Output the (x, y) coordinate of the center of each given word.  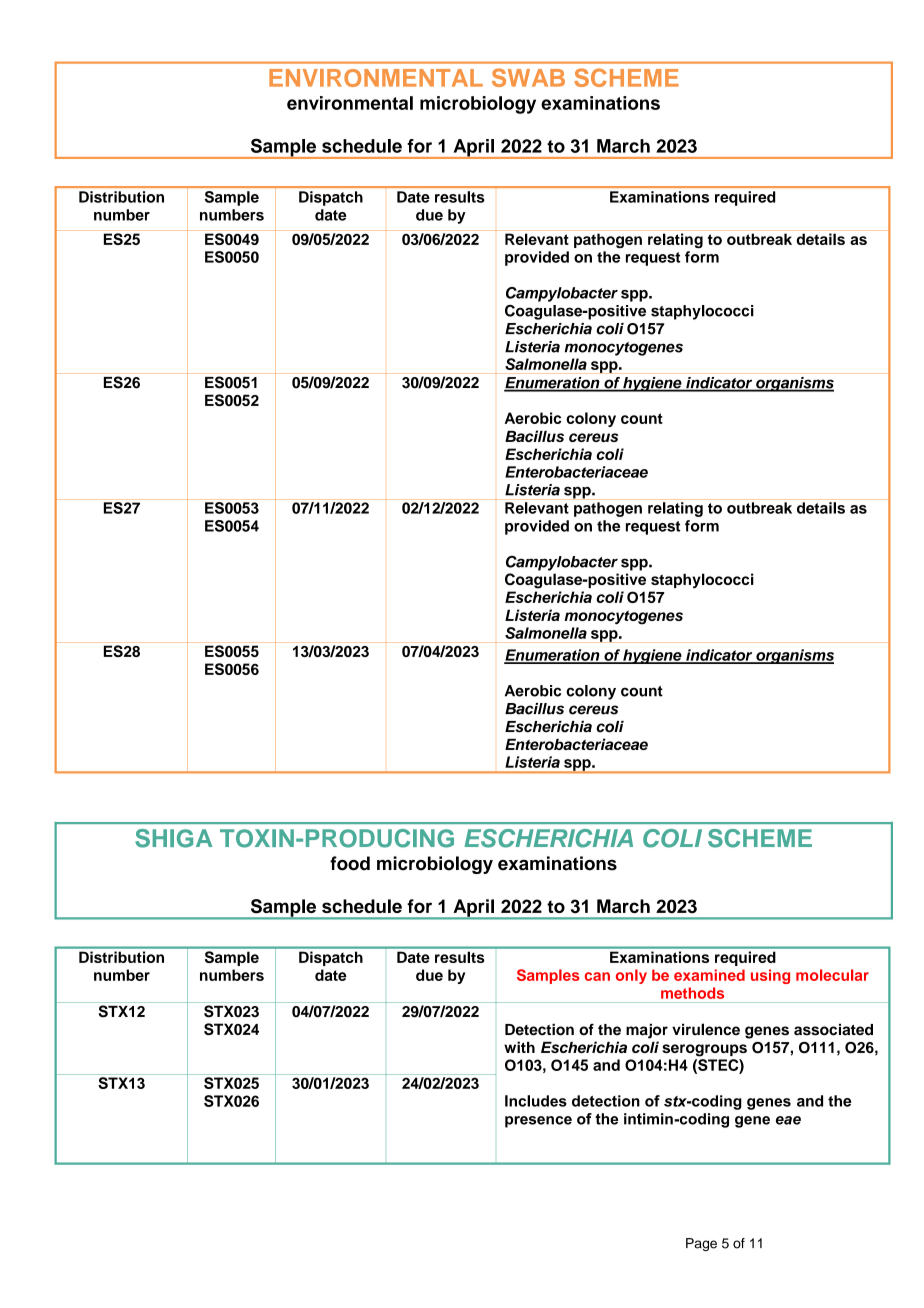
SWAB (528, 77)
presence (538, 1122)
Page (701, 1244)
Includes (536, 1101)
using (770, 976)
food (350, 863)
